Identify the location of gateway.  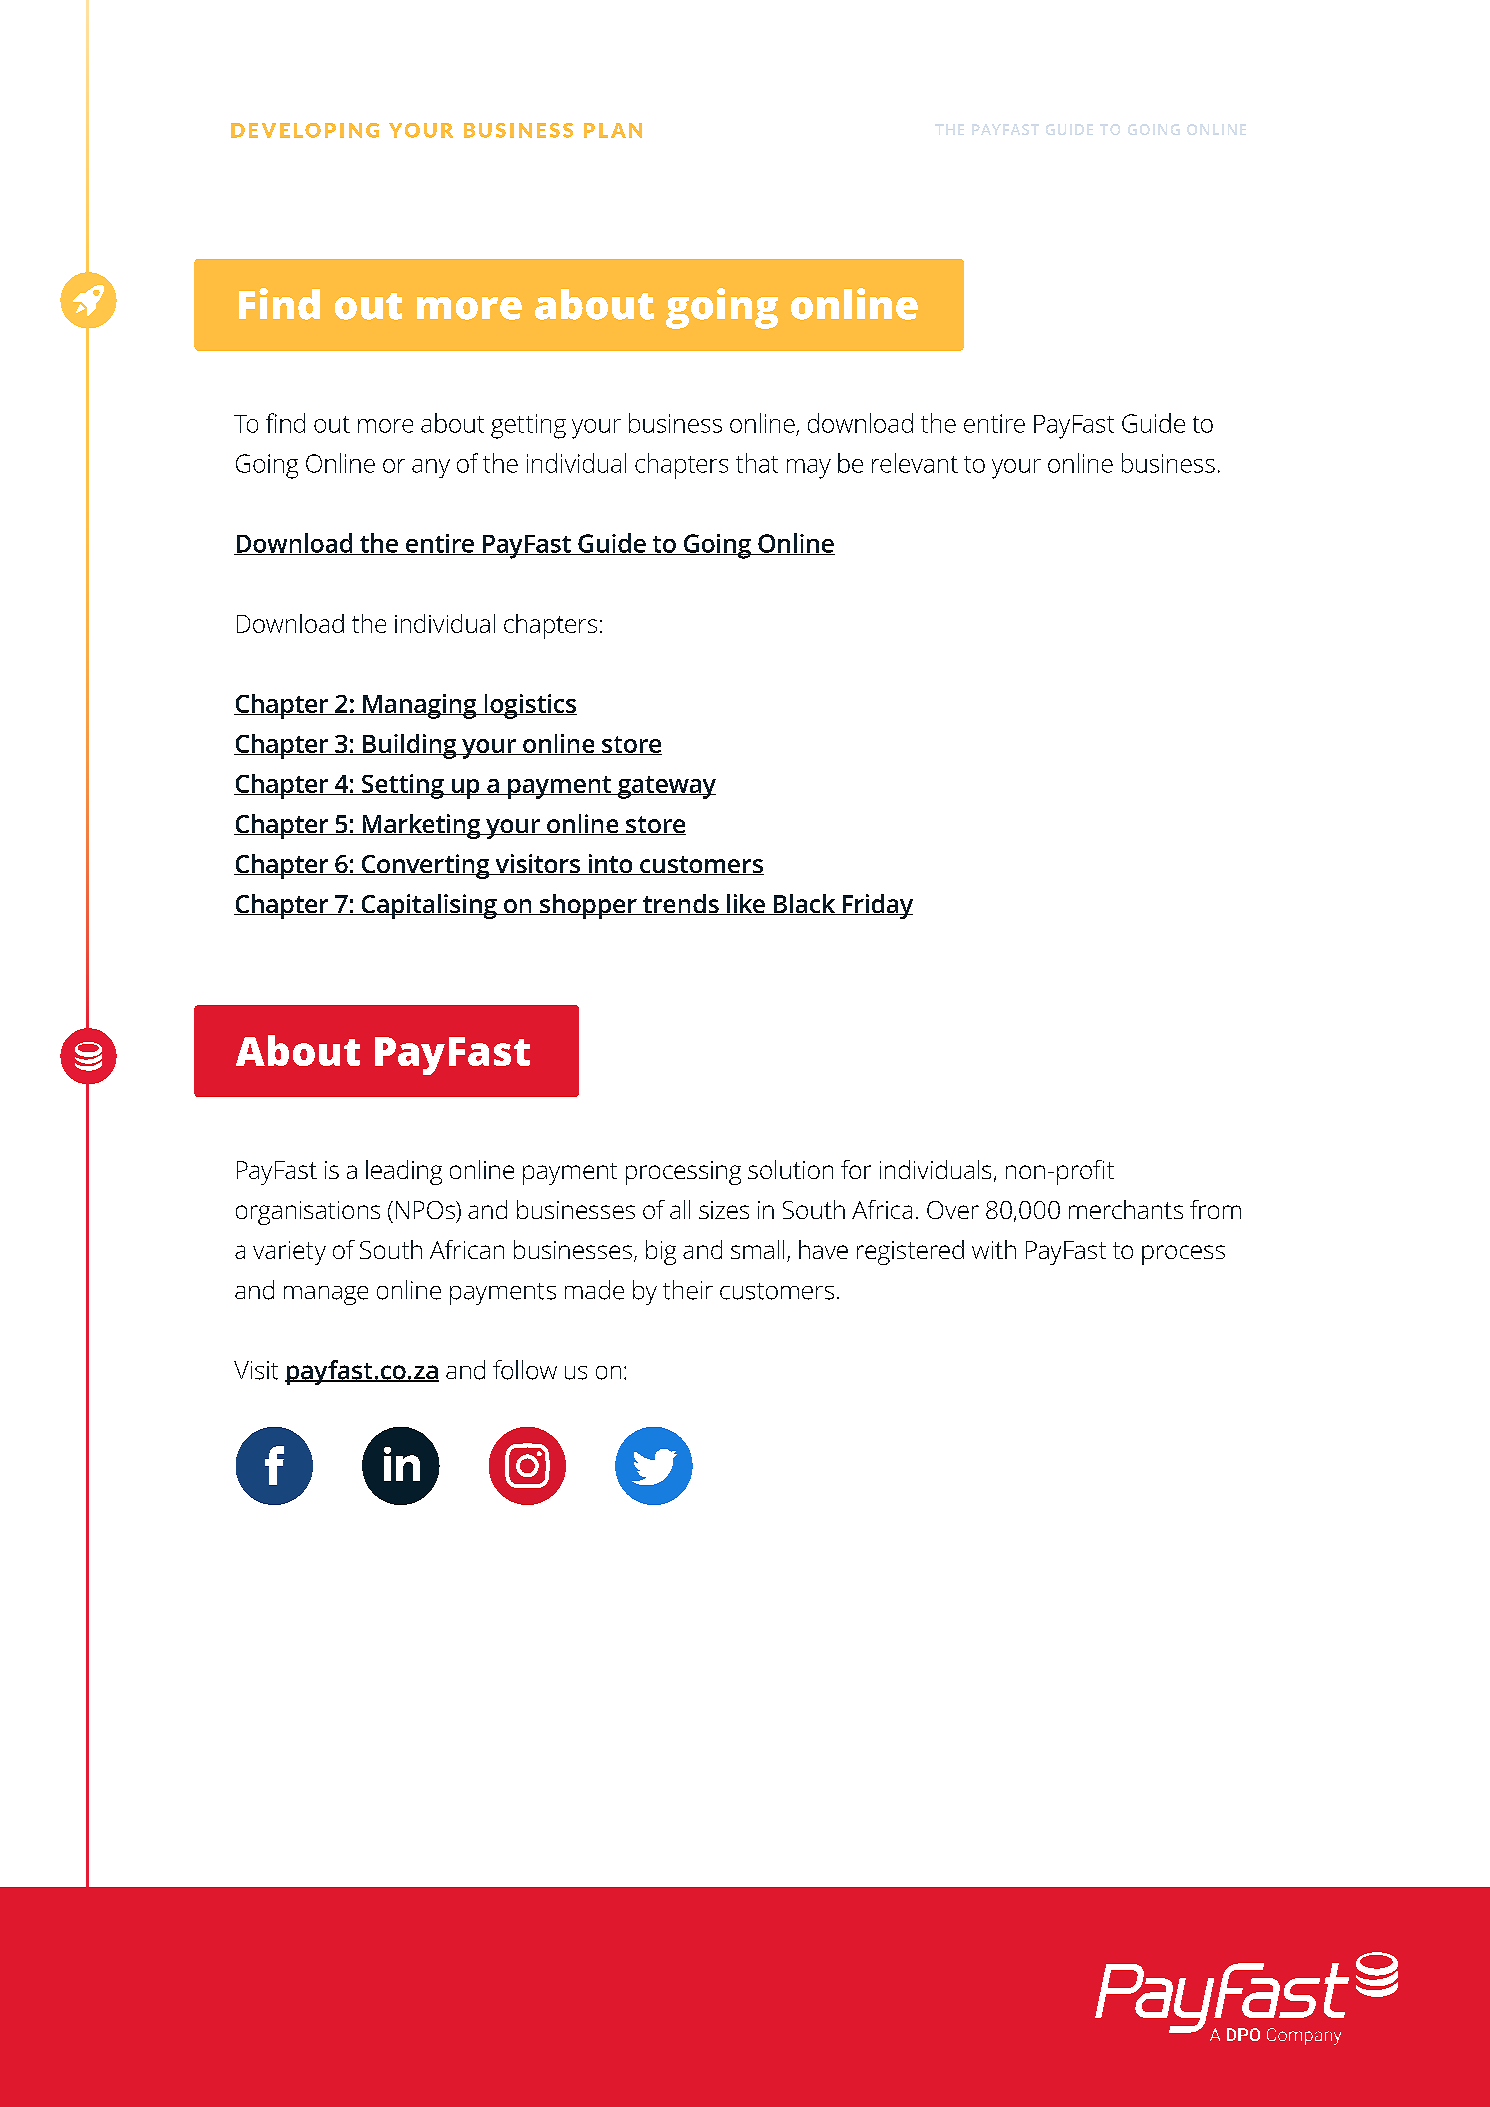
(665, 787).
